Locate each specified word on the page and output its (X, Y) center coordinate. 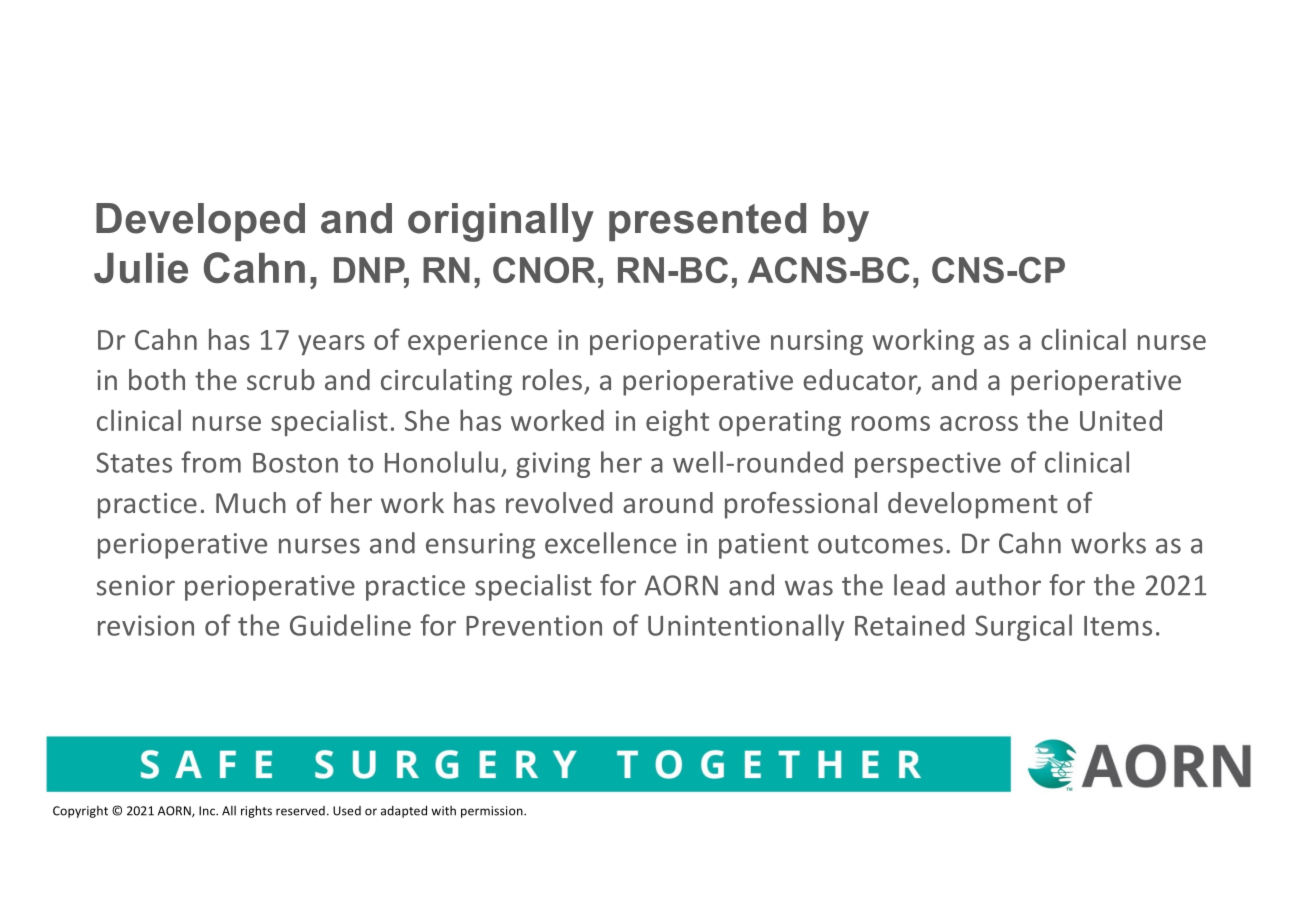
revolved (559, 502)
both (157, 379)
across (979, 423)
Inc (208, 811)
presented (707, 222)
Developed (200, 222)
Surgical (1023, 627)
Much (251, 502)
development (973, 505)
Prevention (534, 625)
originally (501, 222)
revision (146, 625)
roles (552, 379)
